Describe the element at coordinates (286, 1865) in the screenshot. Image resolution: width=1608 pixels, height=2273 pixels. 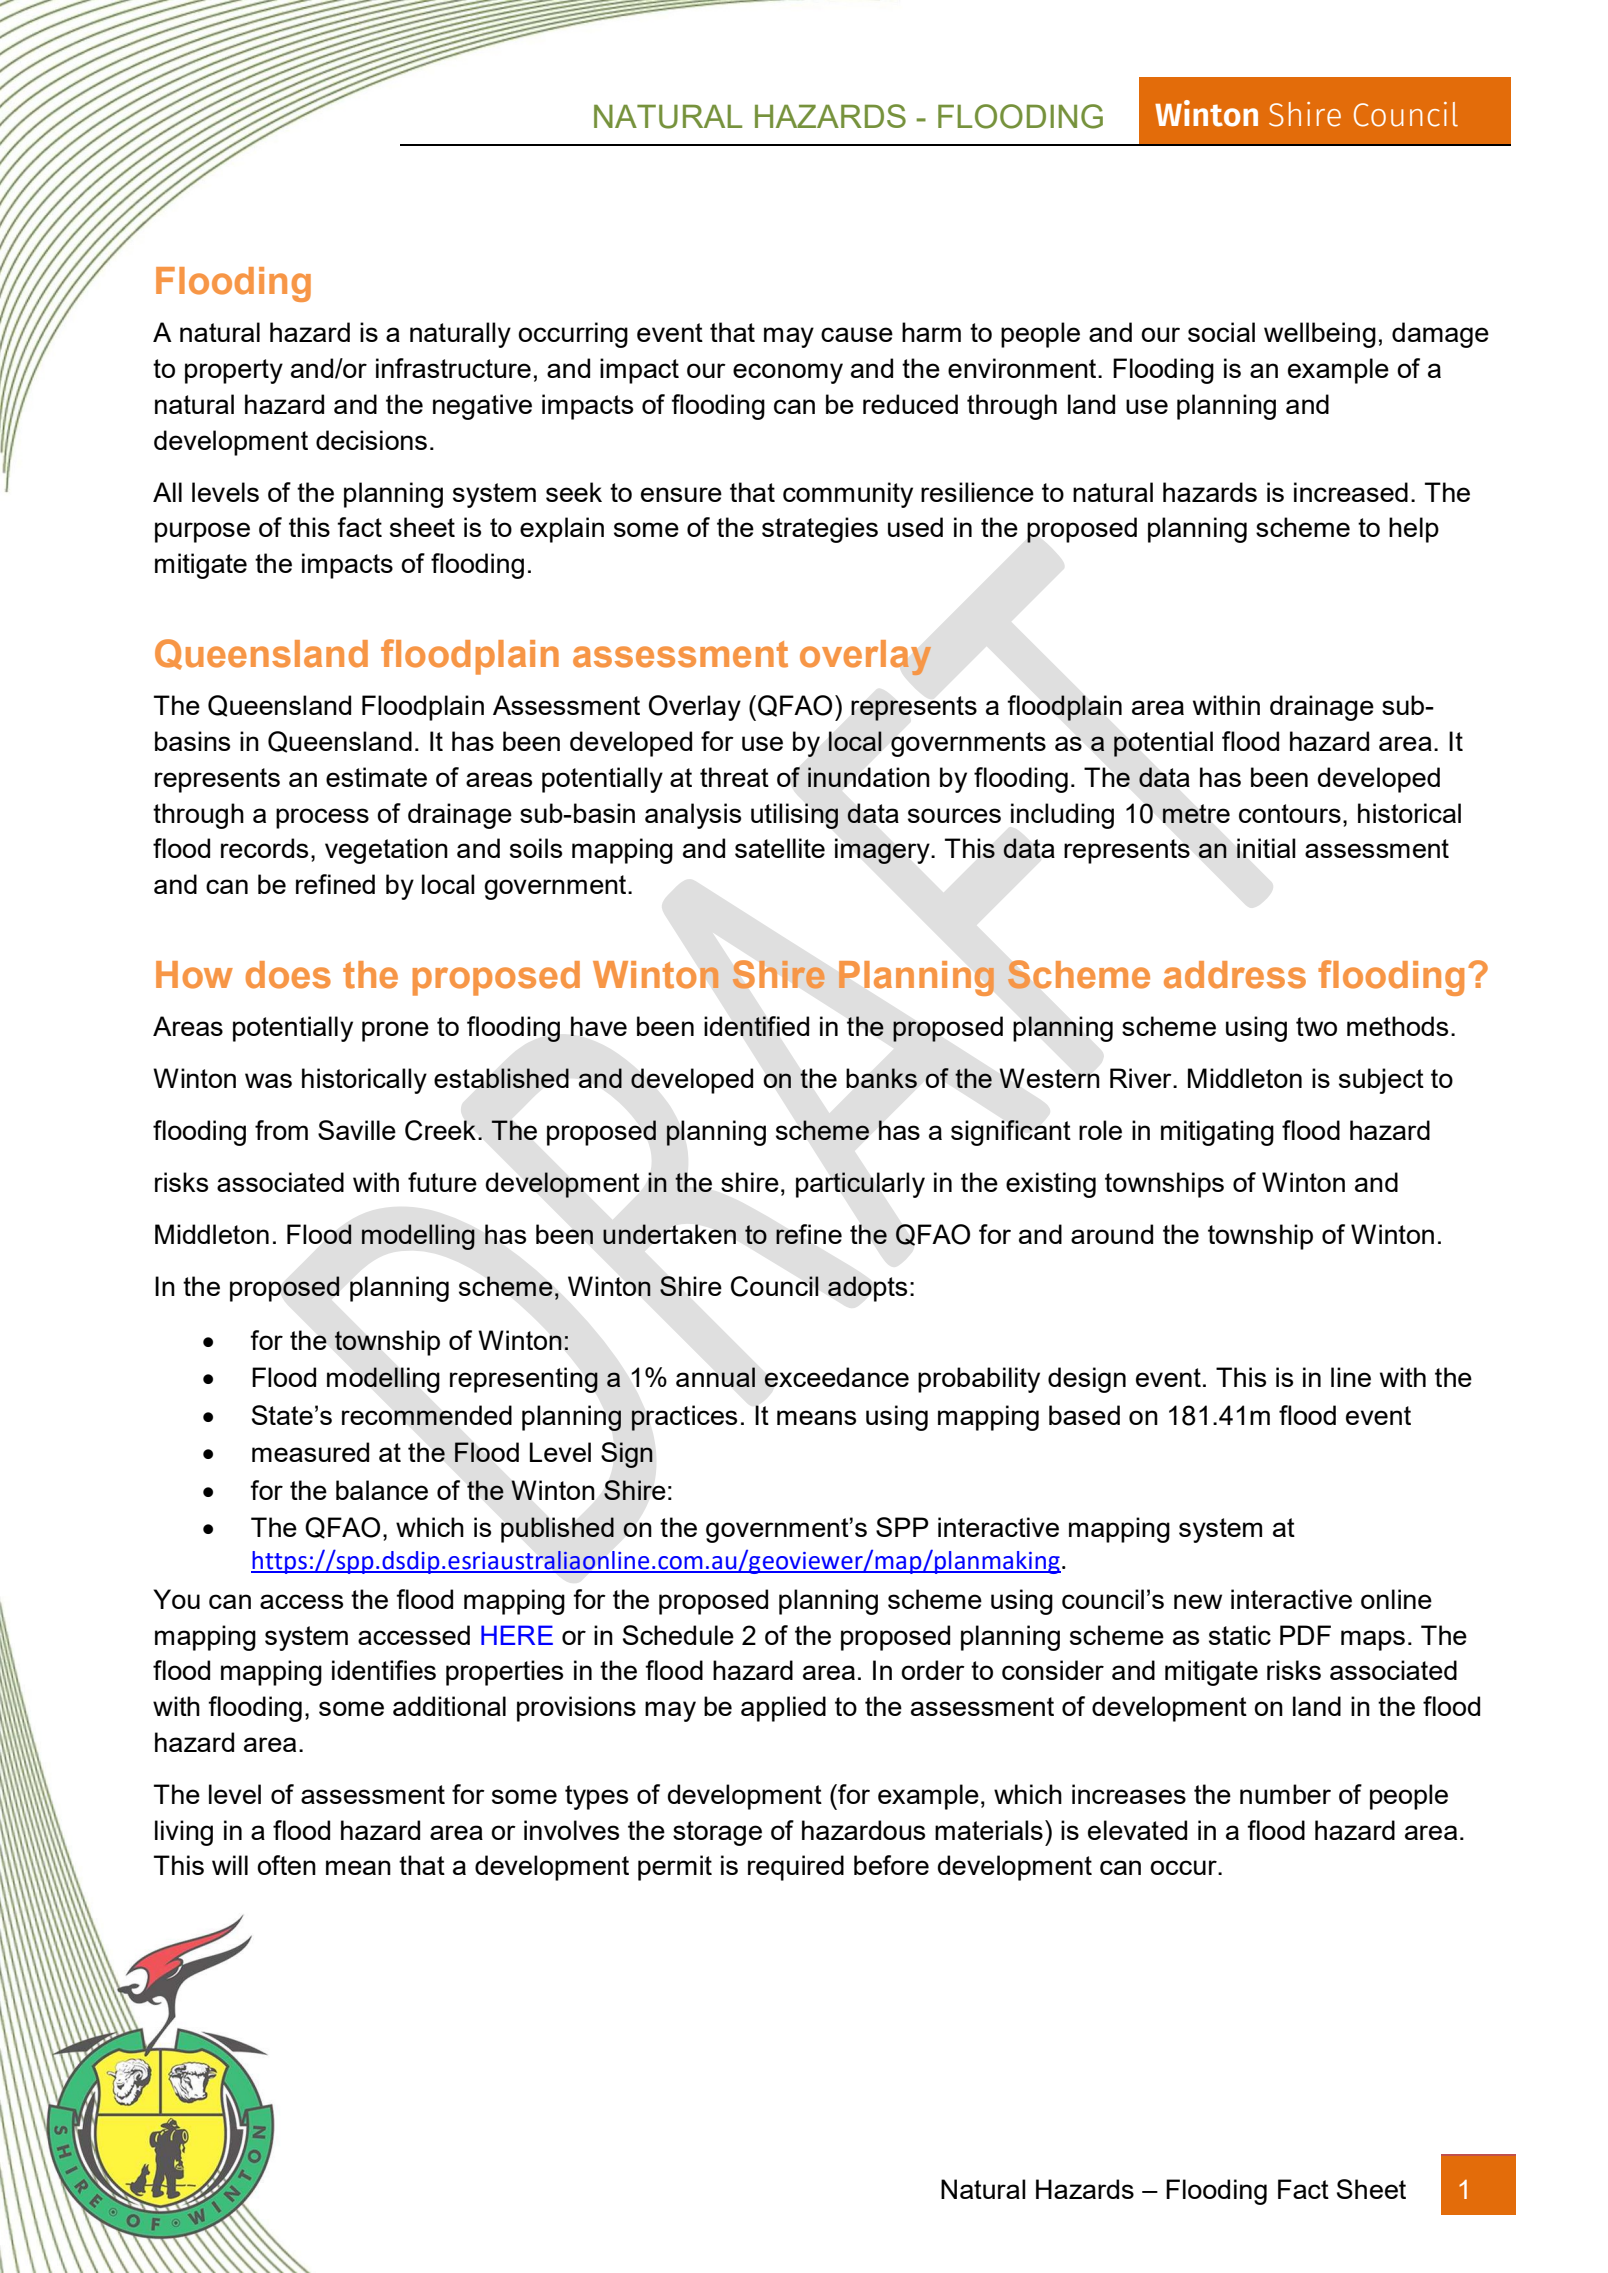
I see `often` at that location.
